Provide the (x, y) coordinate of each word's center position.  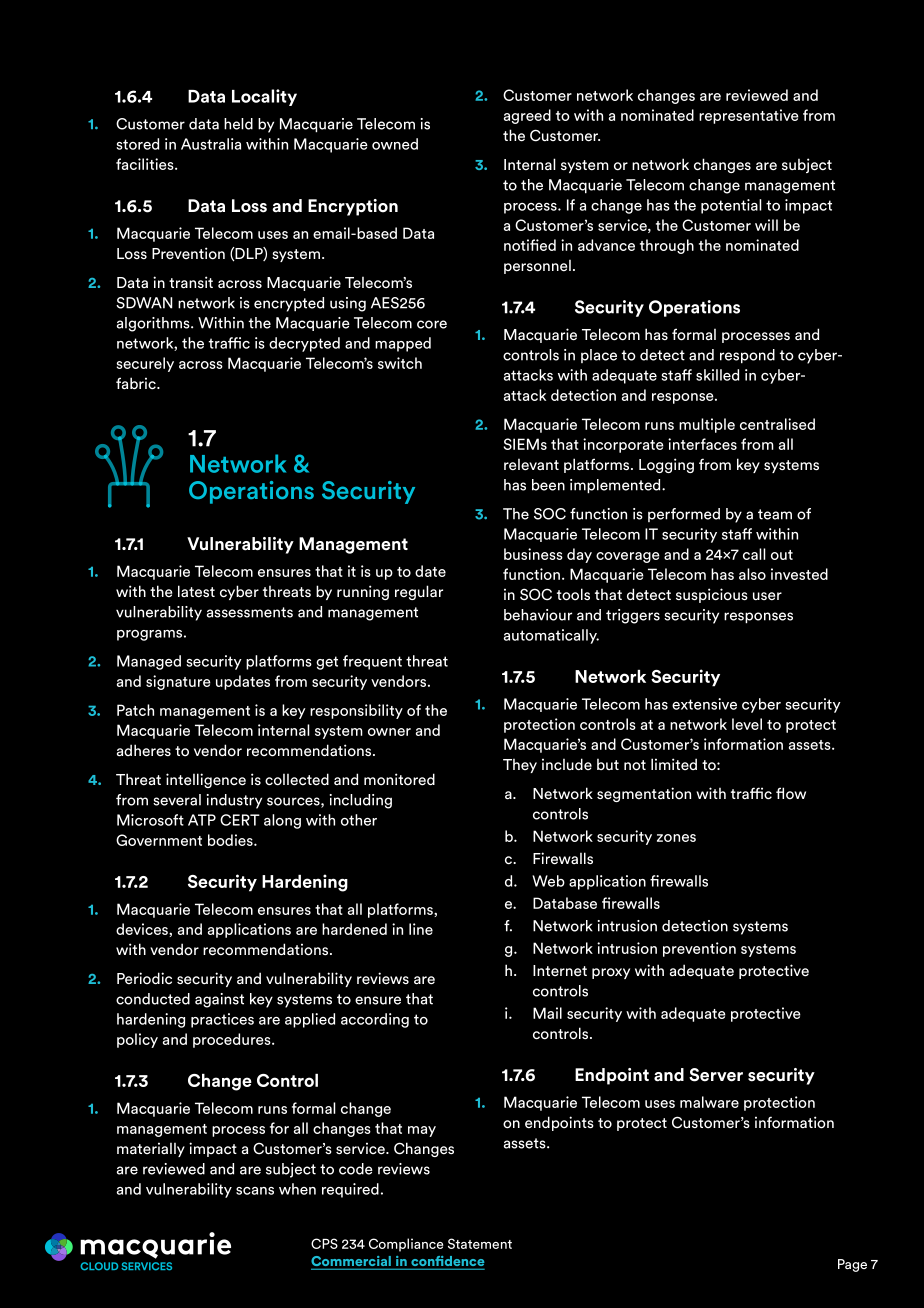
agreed (527, 116)
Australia (211, 144)
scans (255, 1191)
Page (852, 1265)
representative (749, 116)
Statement (480, 1243)
